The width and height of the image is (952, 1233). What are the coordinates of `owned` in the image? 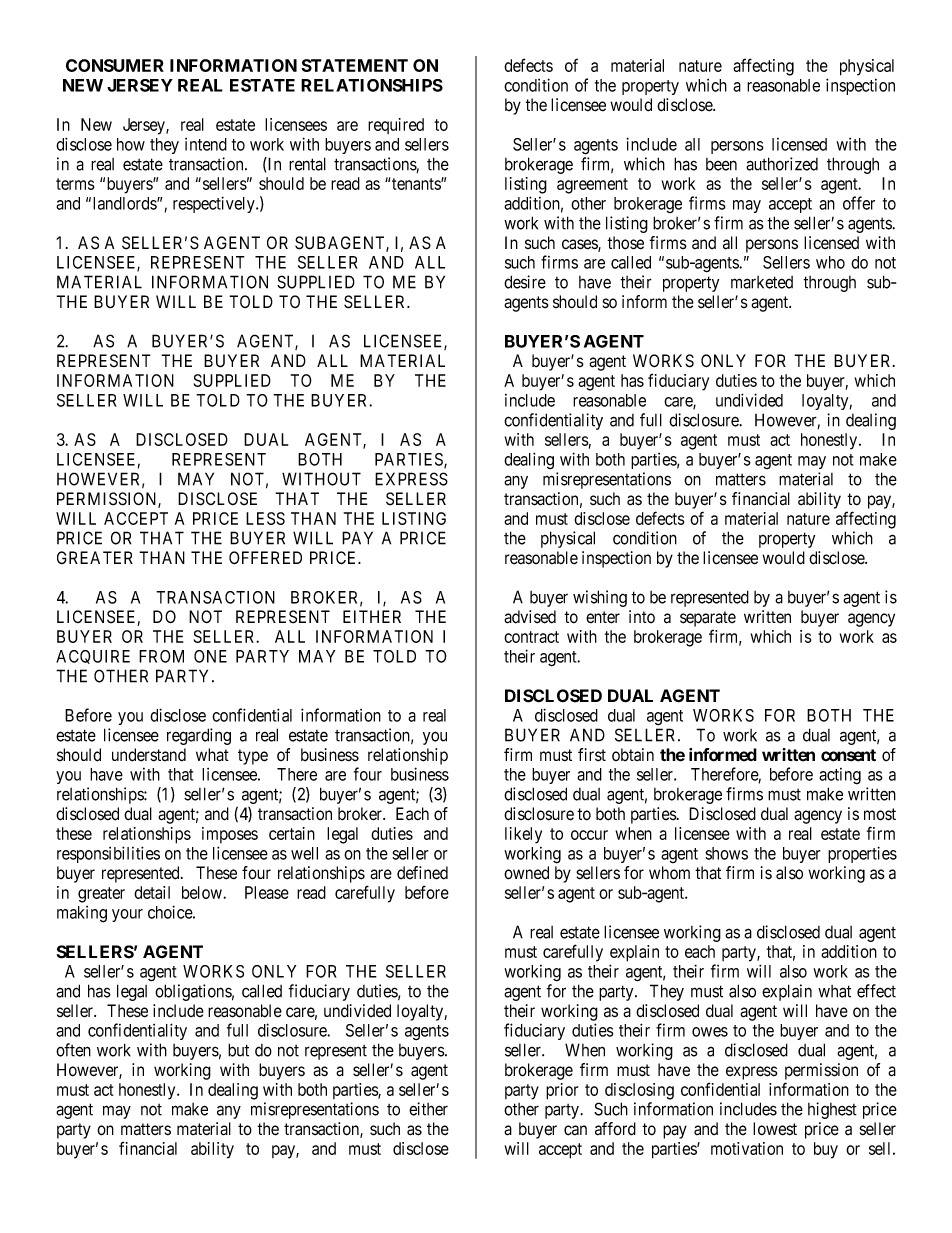 It's located at (526, 873).
